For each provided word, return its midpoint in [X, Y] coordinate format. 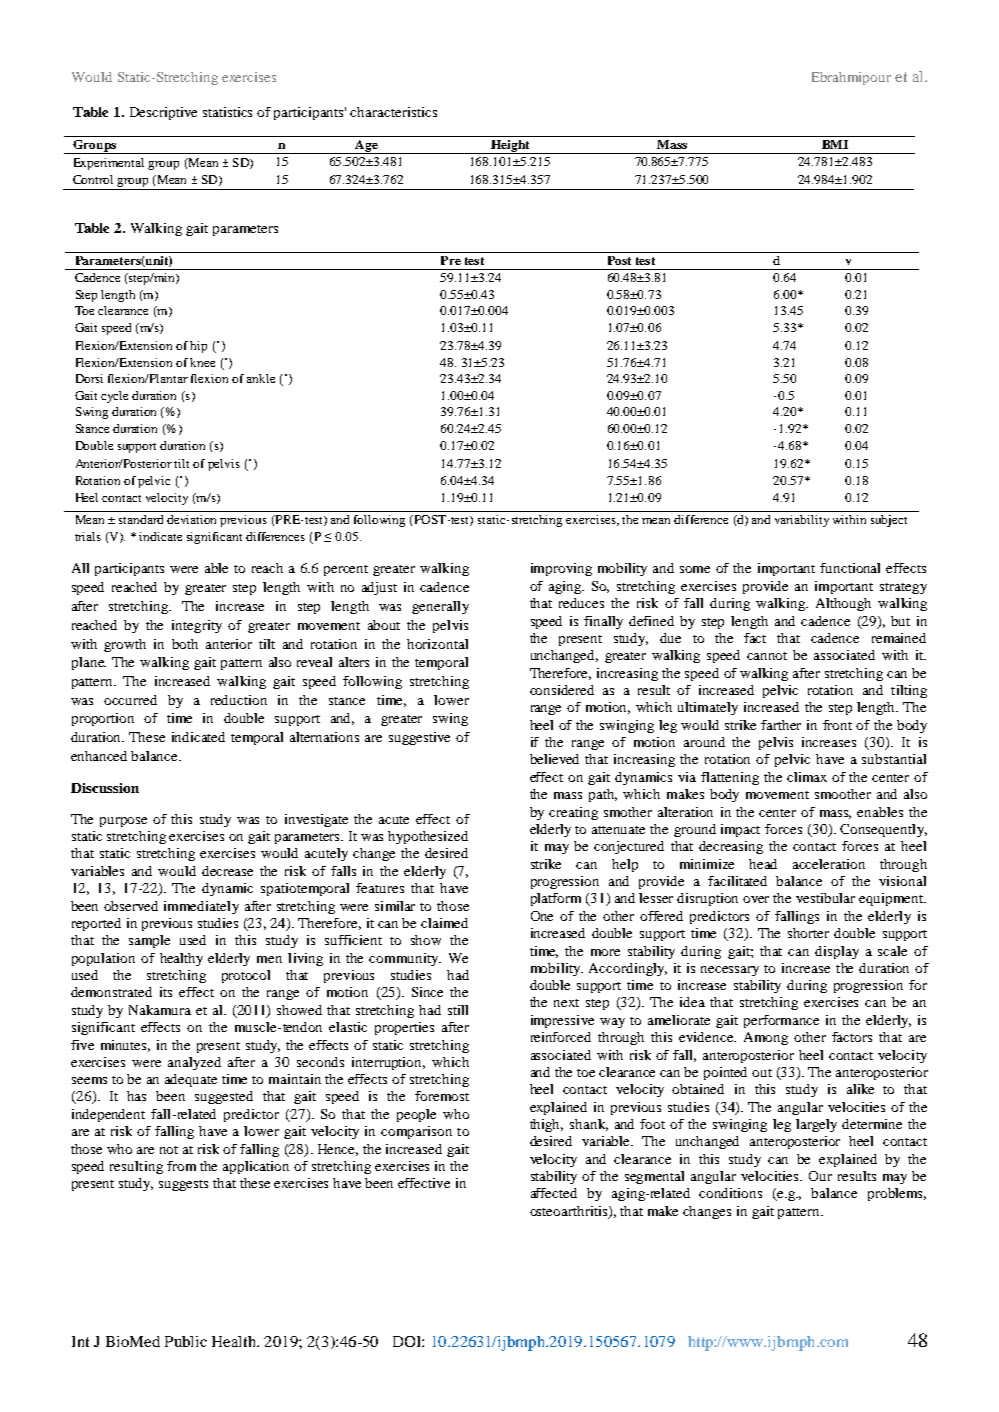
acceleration [829, 864]
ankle [261, 378]
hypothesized [428, 837]
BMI [835, 144]
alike [860, 1089]
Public [186, 1341]
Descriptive [163, 113]
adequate [191, 1080]
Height [510, 147]
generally [440, 607]
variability [802, 521]
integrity [197, 626]
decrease [227, 871]
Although [843, 604]
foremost [442, 1096]
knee [202, 362]
